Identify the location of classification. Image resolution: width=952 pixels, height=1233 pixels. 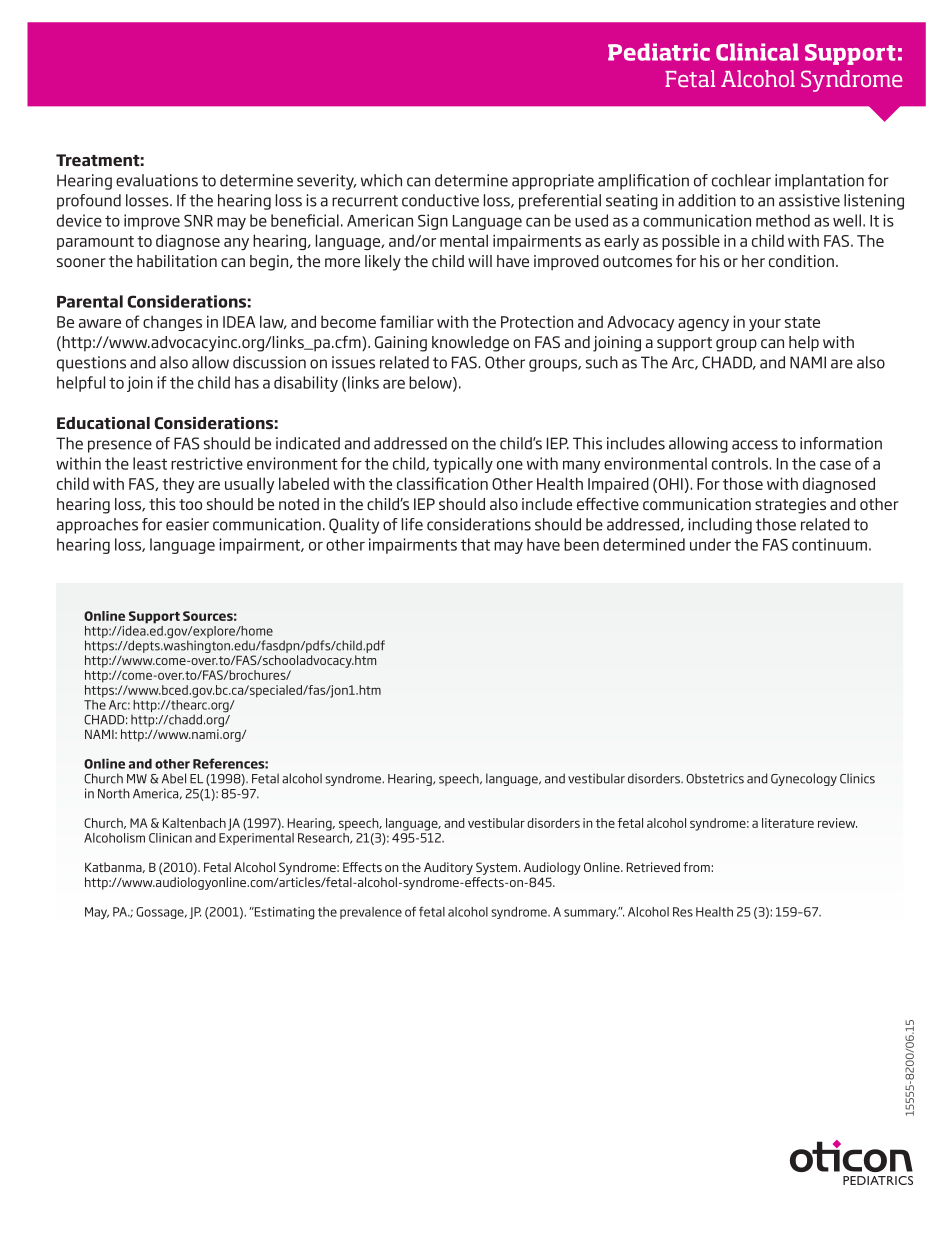
(442, 483).
